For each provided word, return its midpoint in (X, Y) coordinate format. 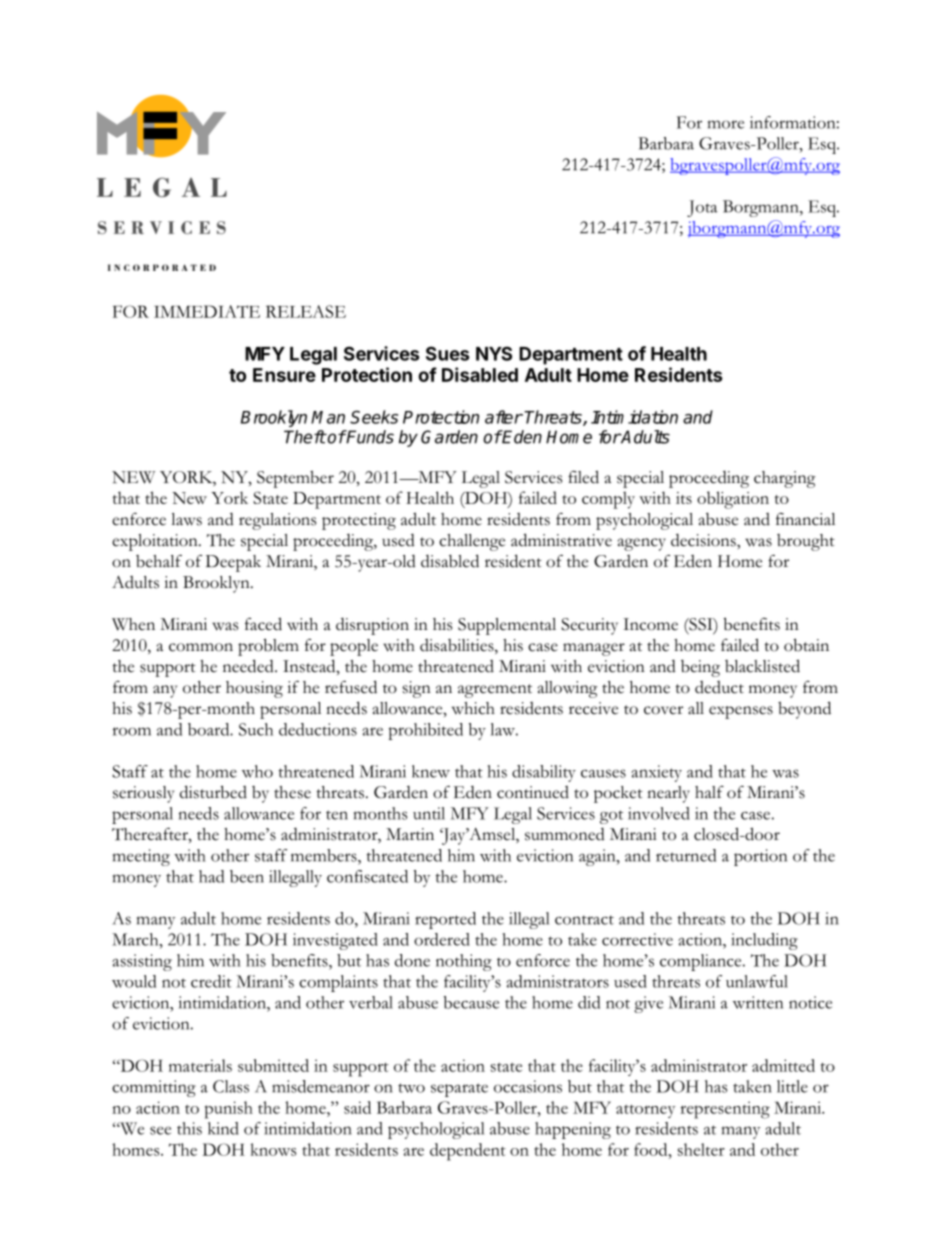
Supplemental (507, 626)
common (201, 647)
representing (725, 1110)
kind (223, 1128)
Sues (447, 353)
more (726, 124)
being (700, 668)
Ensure (284, 375)
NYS (494, 353)
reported (445, 920)
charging (784, 479)
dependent (468, 1152)
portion (760, 857)
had (211, 876)
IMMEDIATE (207, 311)
